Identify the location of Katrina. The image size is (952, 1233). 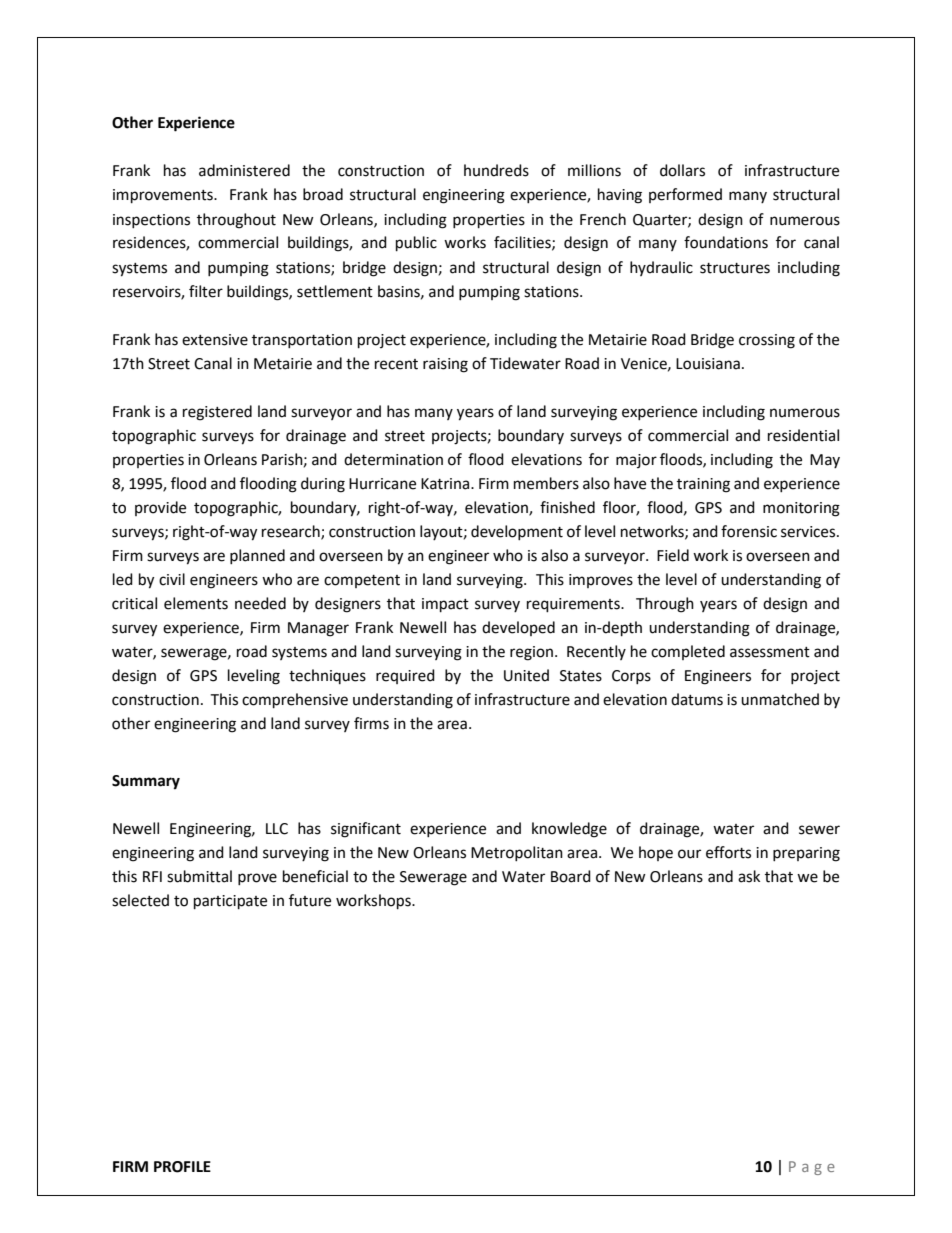
(446, 484).
